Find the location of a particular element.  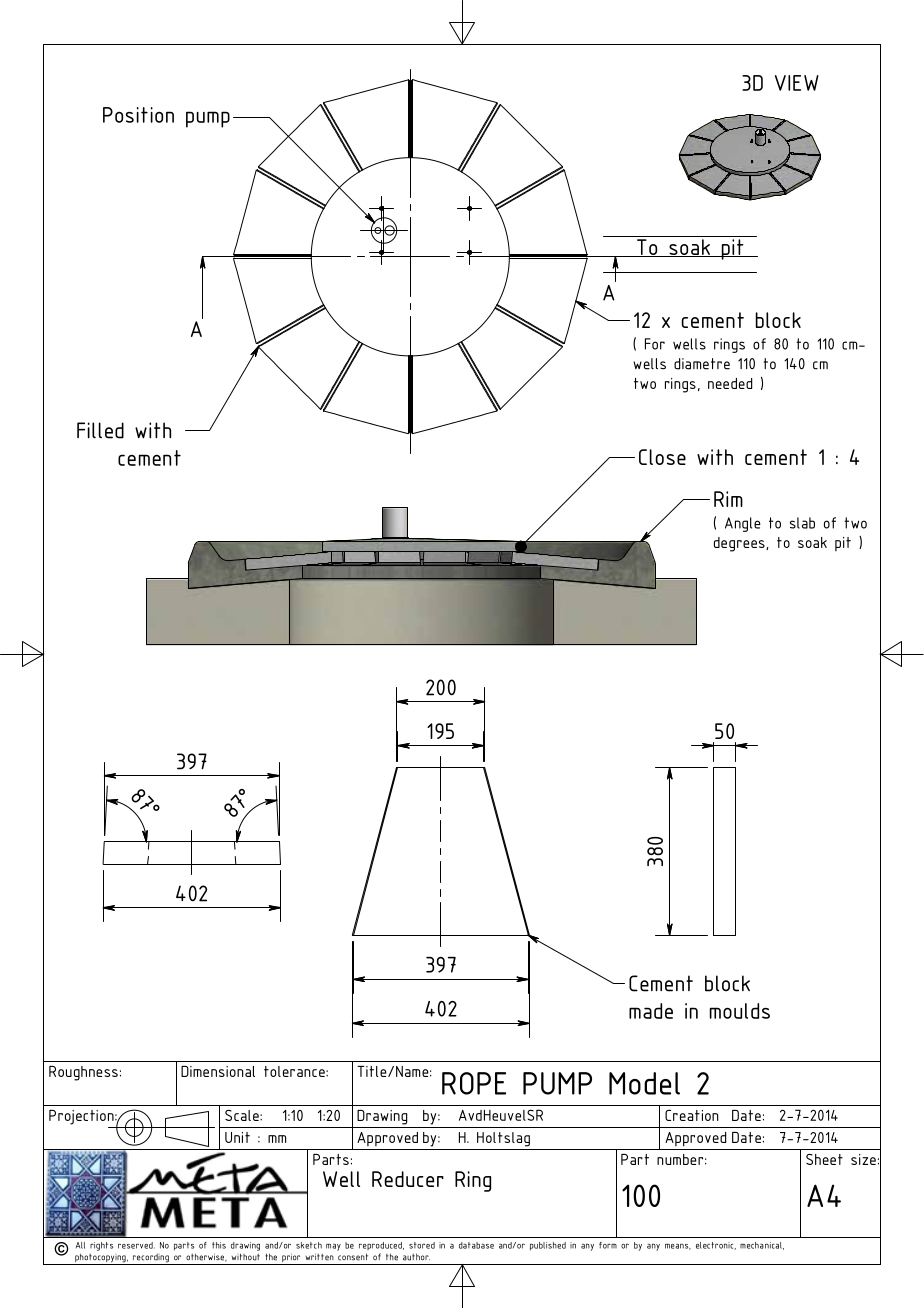

recording is located at coordinates (151, 1259).
